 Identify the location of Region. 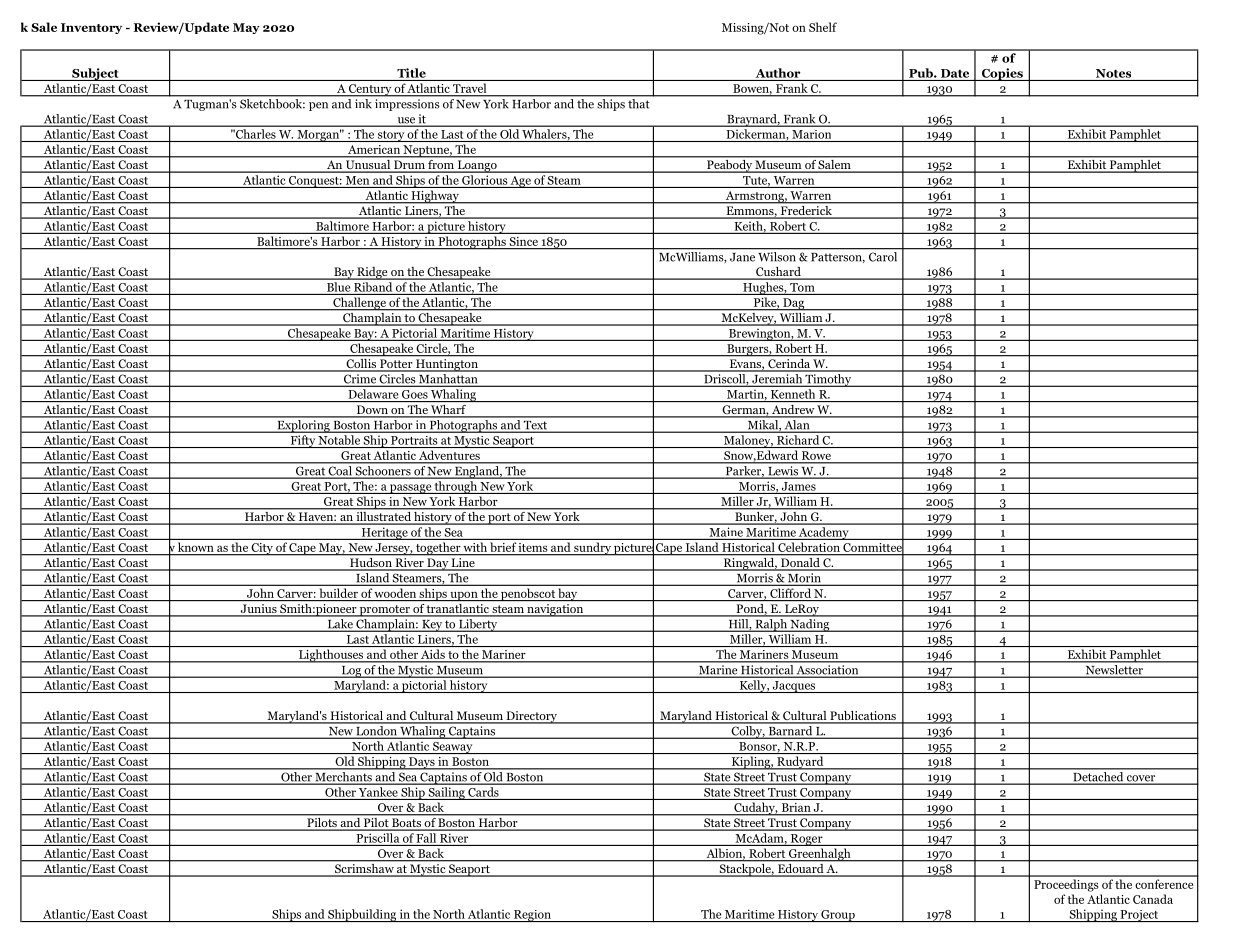
(532, 916).
